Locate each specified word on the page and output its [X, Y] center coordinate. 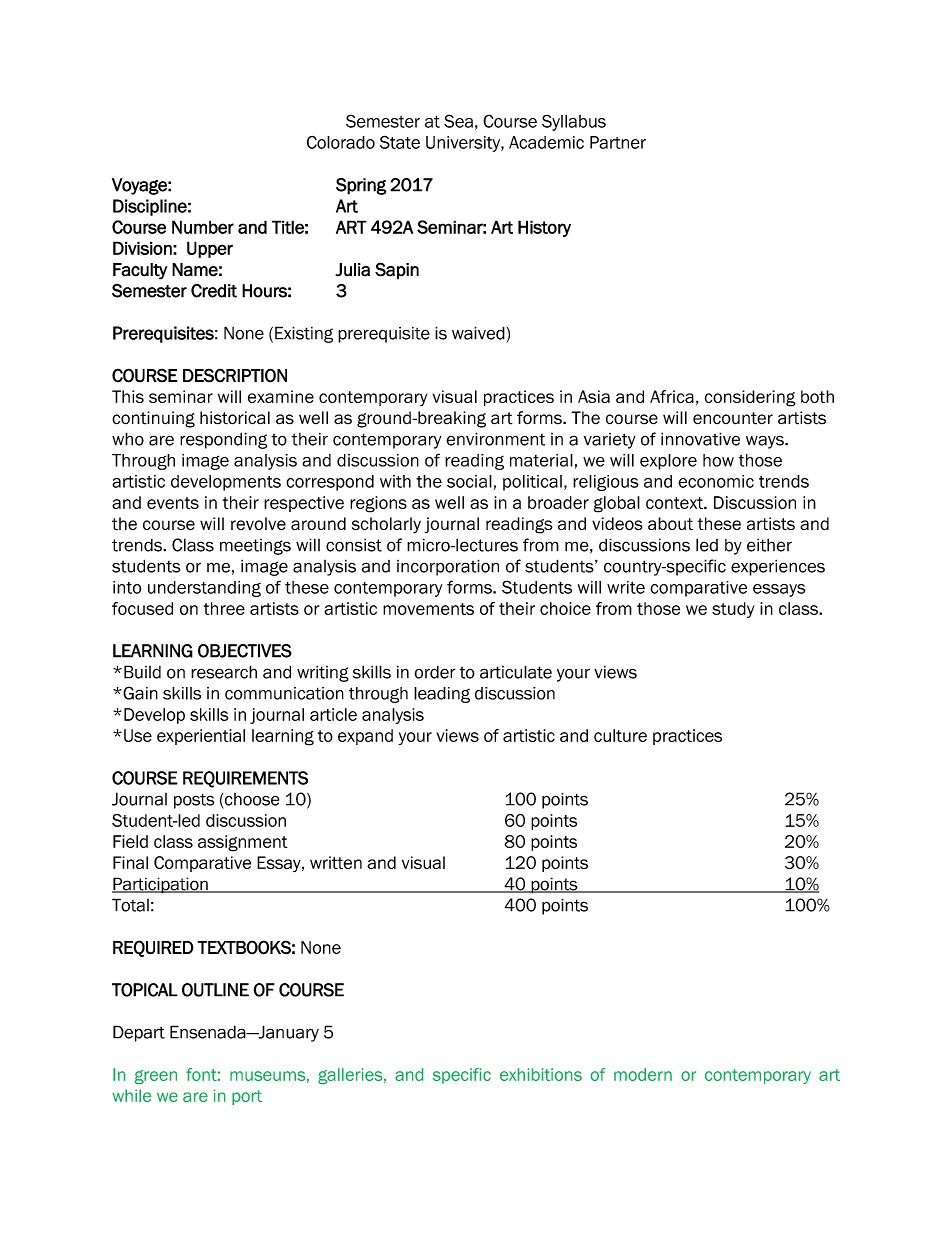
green [156, 1077]
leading [442, 695]
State [400, 142]
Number [203, 227]
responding [223, 440]
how [718, 460]
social [469, 481]
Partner [618, 142]
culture [620, 735]
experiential [201, 737]
